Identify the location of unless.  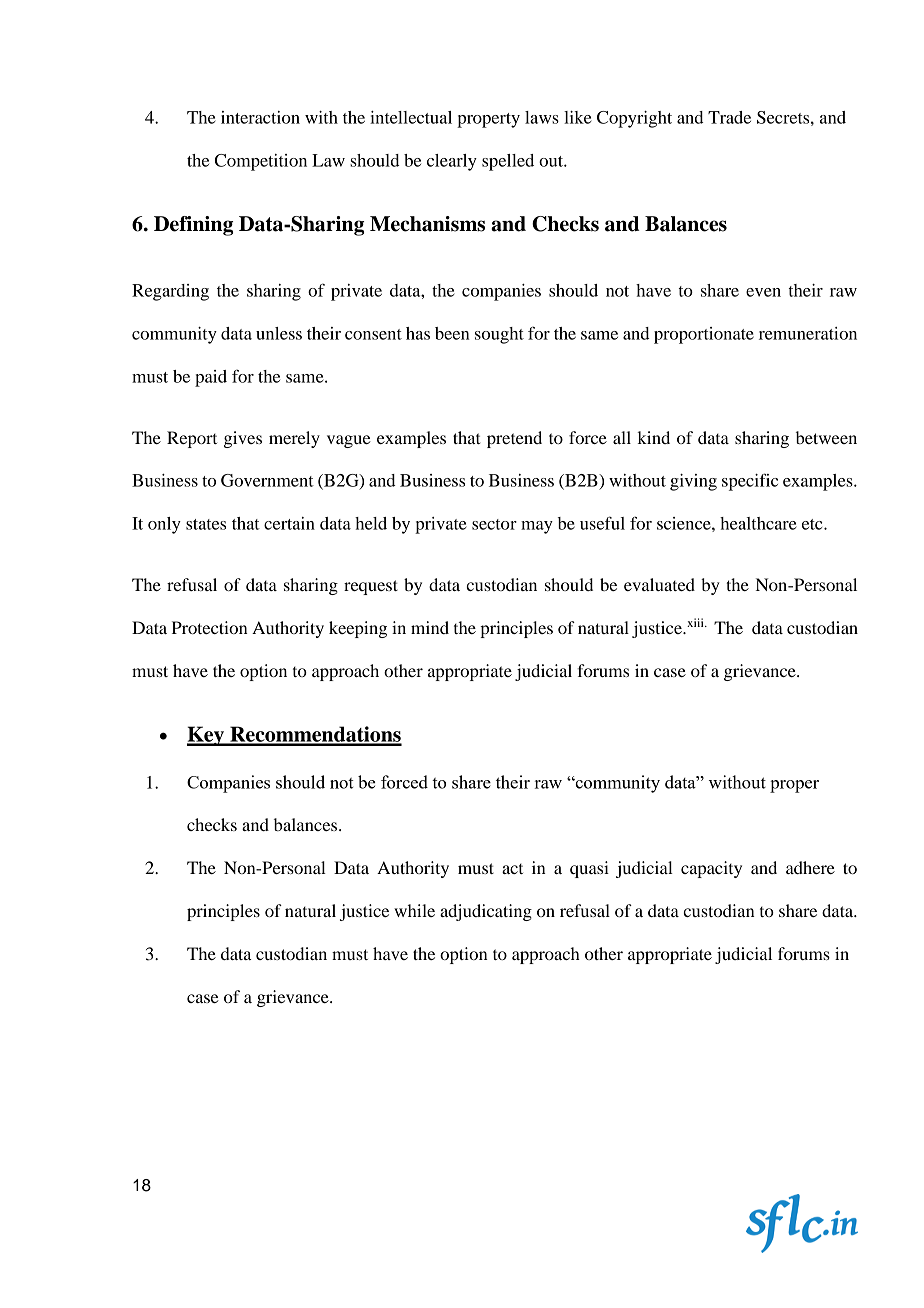
(279, 333).
